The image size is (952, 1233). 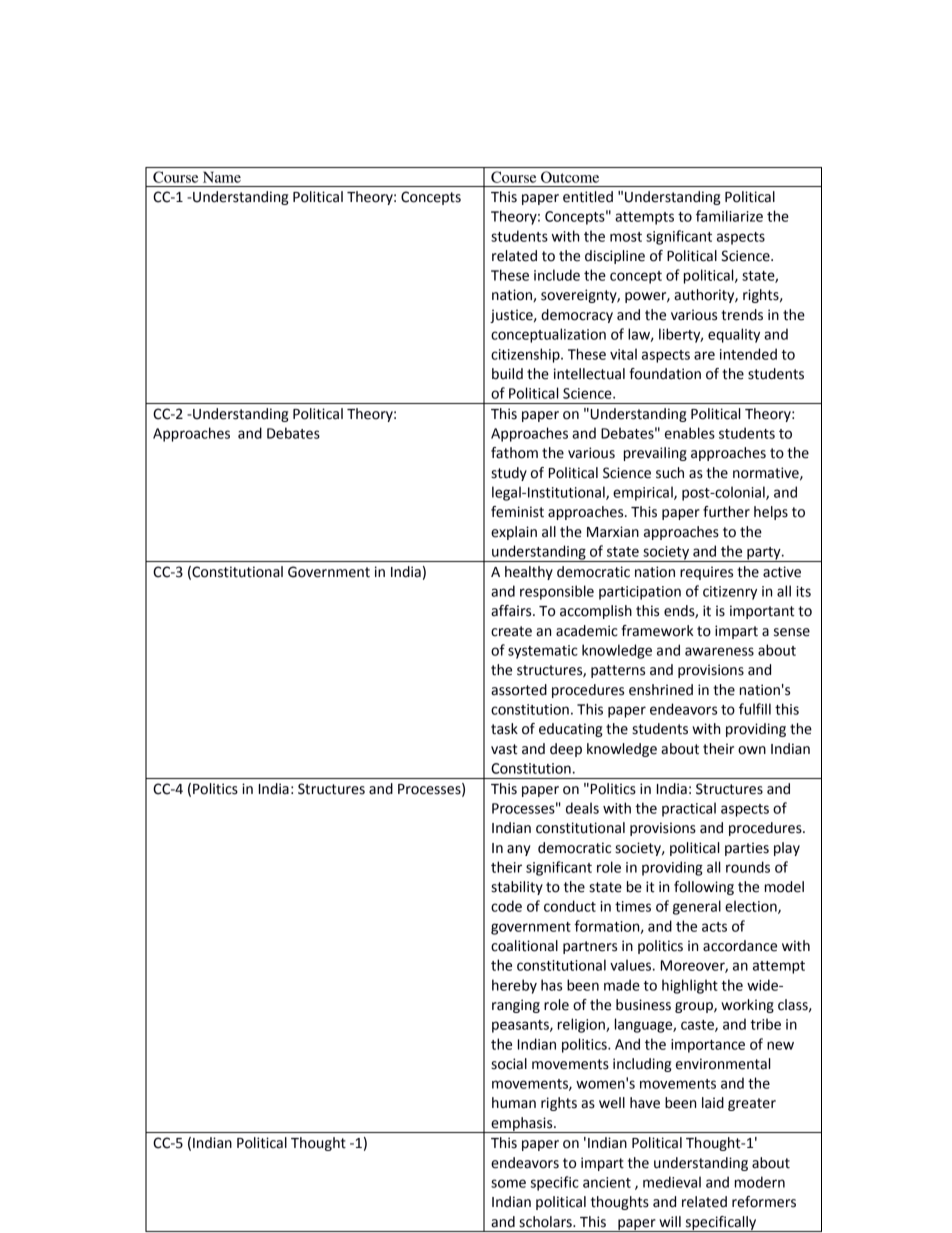 I want to click on enshrined, so click(x=661, y=690).
